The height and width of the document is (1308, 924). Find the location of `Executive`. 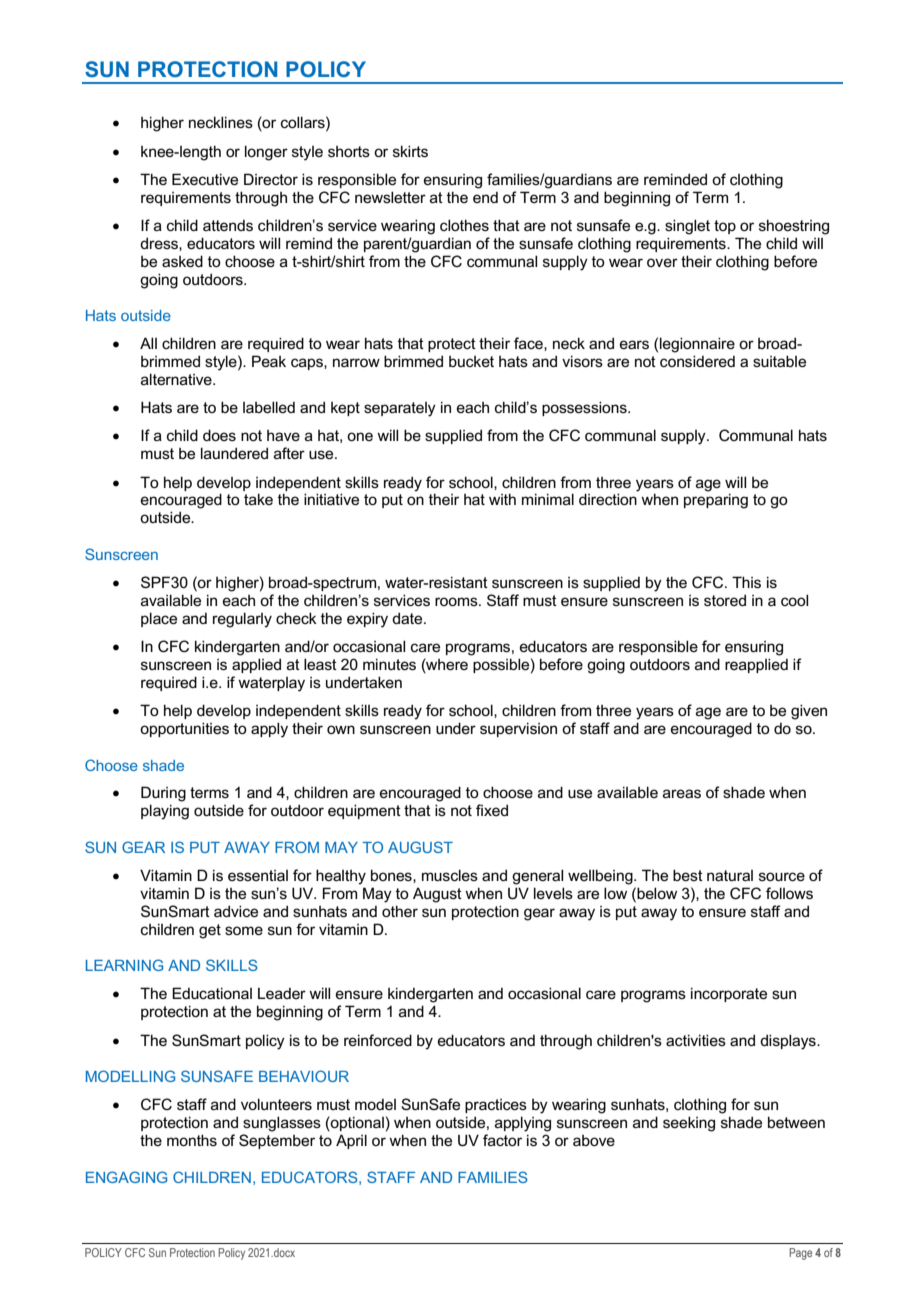

Executive is located at coordinates (205, 179).
